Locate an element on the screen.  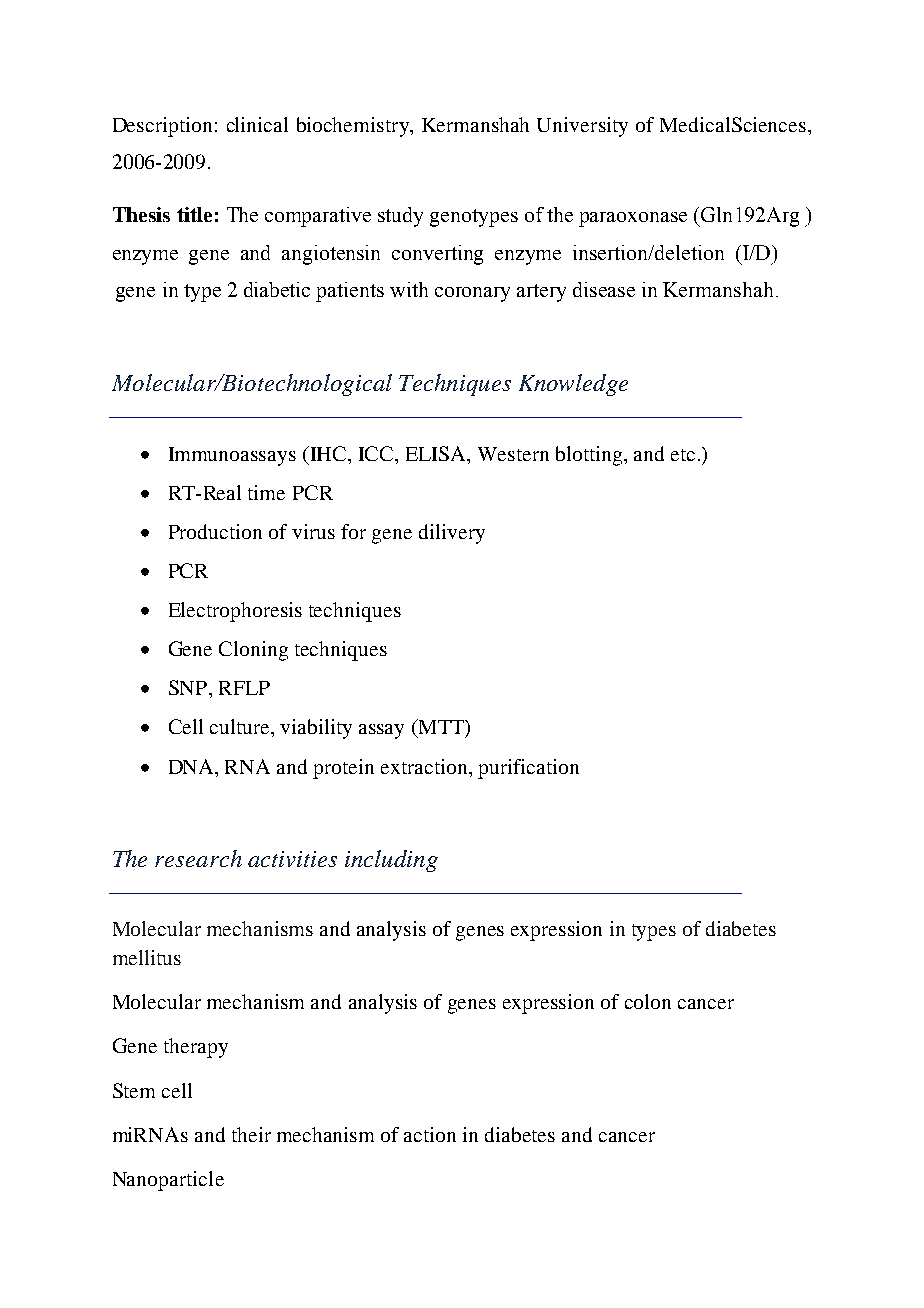
for is located at coordinates (353, 531).
